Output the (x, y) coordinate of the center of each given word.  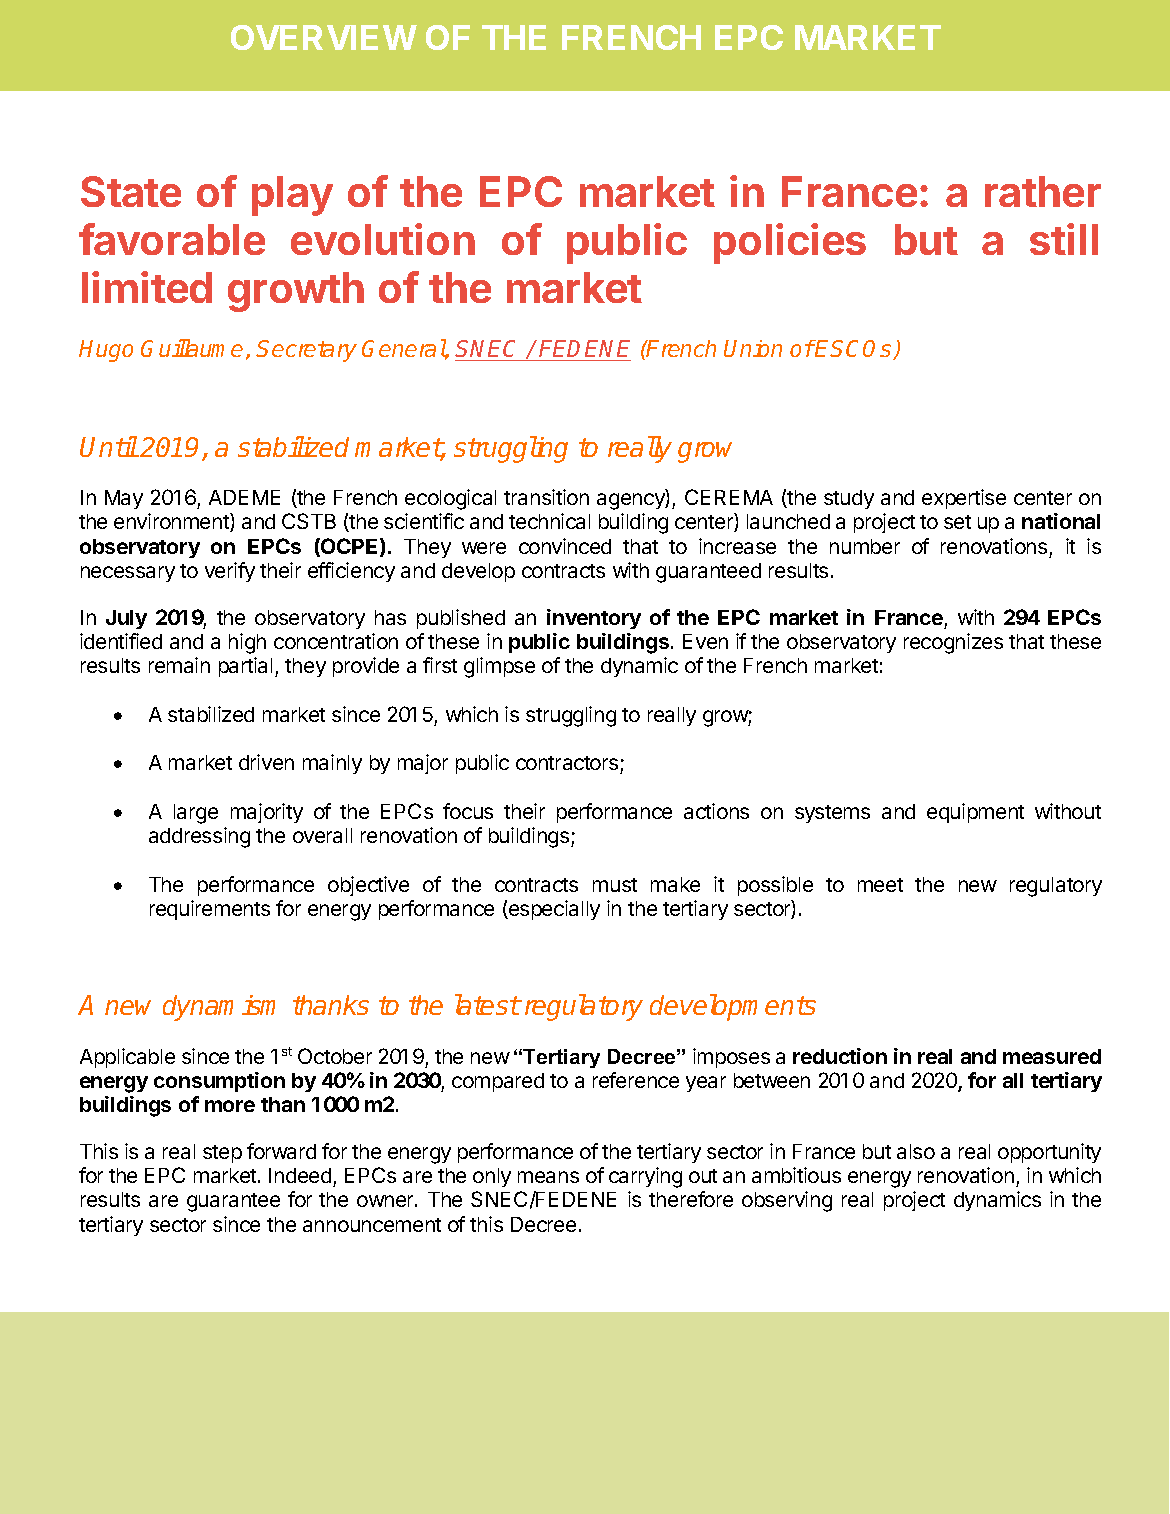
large (196, 814)
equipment (975, 813)
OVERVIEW (324, 37)
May (124, 499)
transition (546, 497)
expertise (964, 499)
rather (1043, 191)
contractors (568, 765)
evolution (383, 239)
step (222, 1154)
